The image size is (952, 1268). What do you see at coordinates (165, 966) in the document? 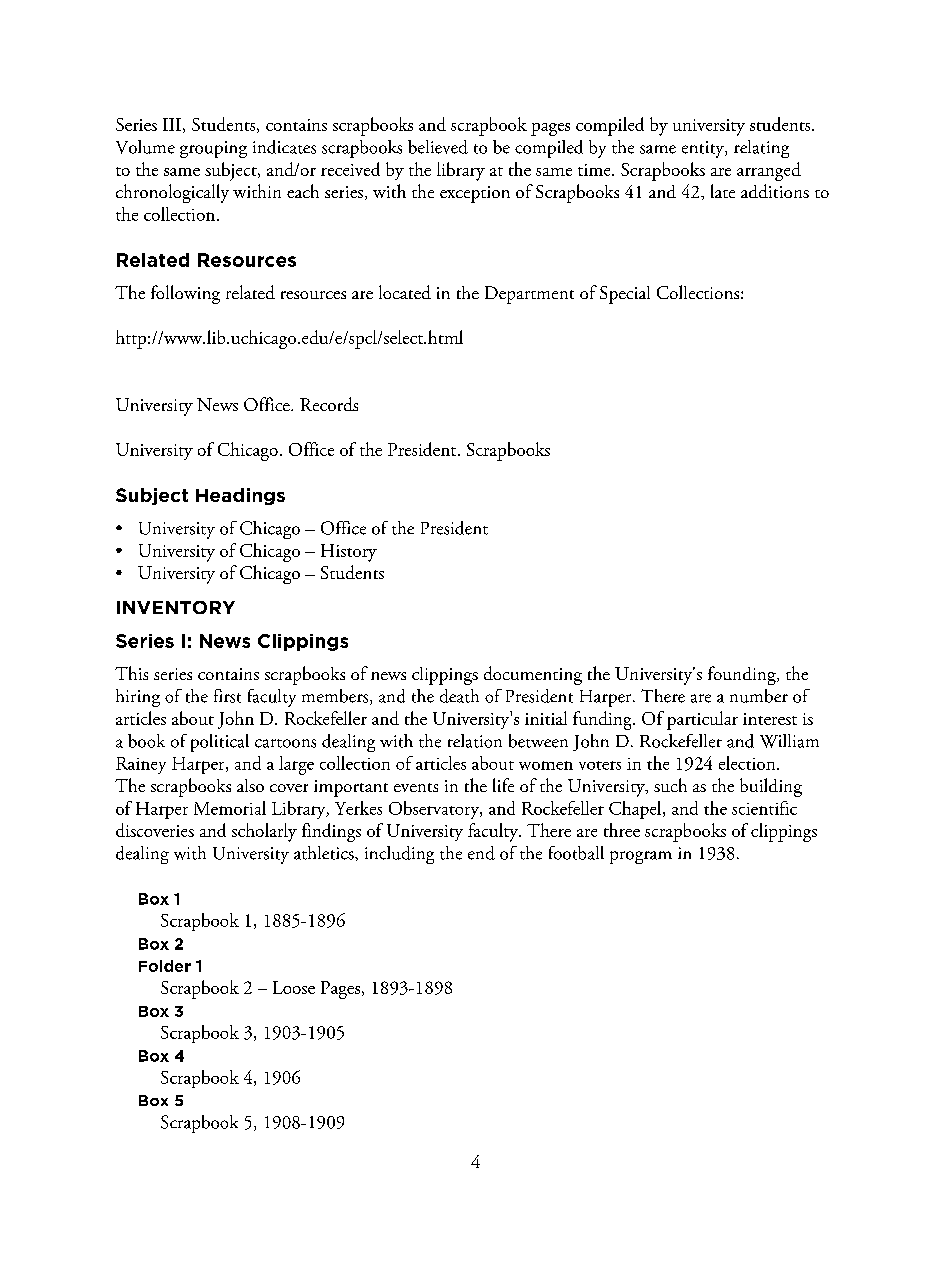
I see `Folder` at bounding box center [165, 966].
